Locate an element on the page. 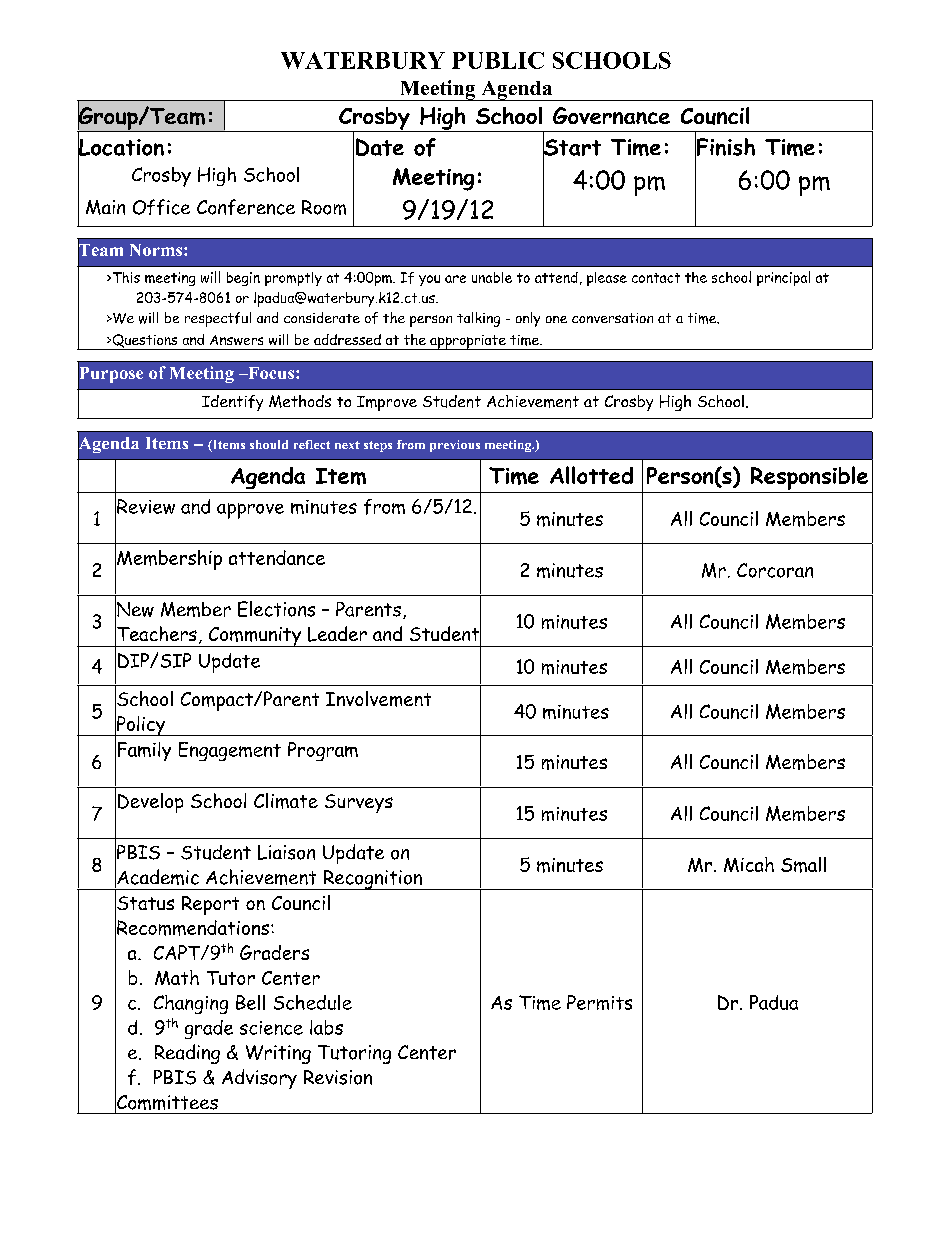 The image size is (952, 1233). Revision is located at coordinates (338, 1077).
